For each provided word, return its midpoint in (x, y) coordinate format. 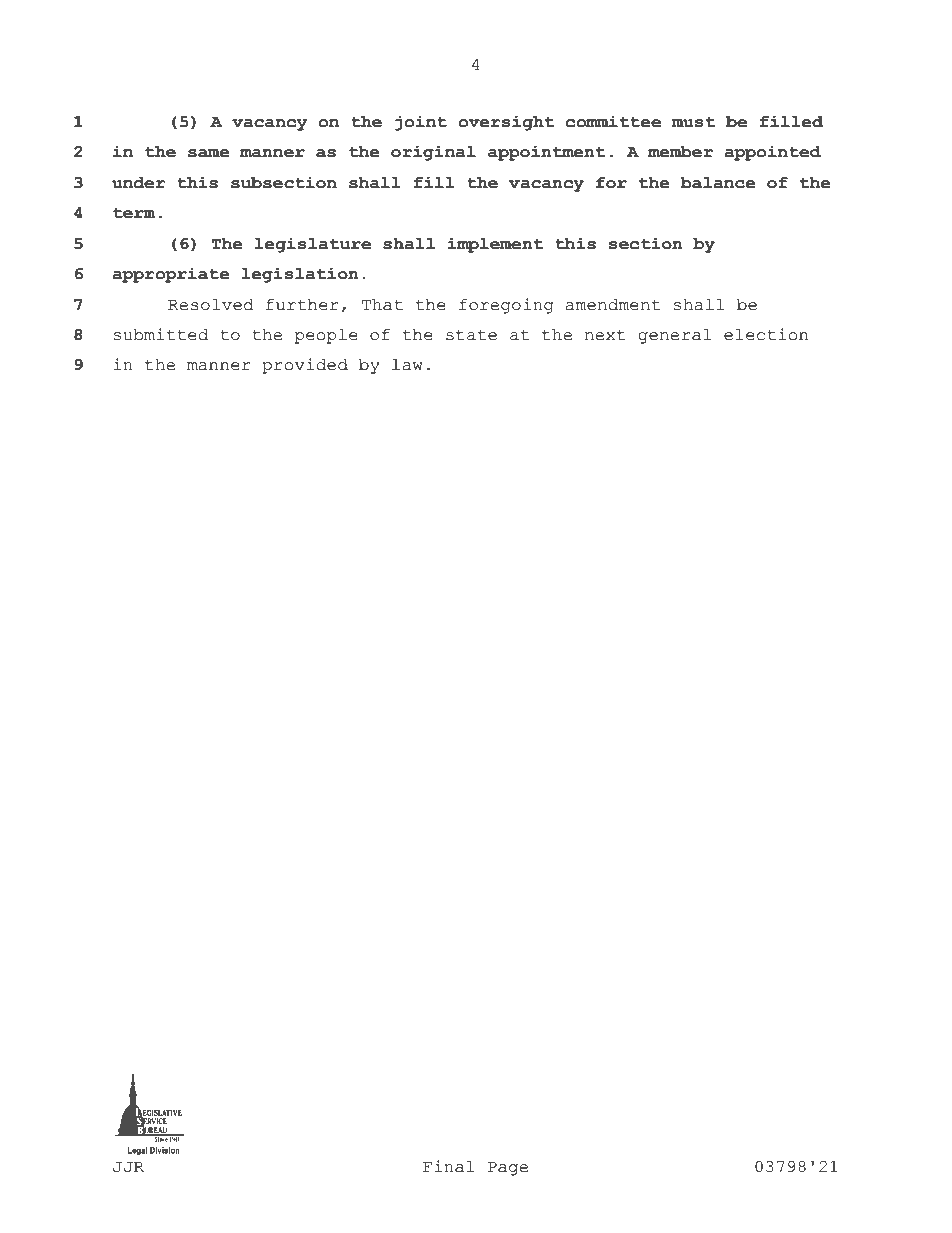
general (674, 336)
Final (448, 1166)
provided (305, 366)
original (433, 153)
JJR (128, 1167)
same (209, 153)
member (680, 152)
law (407, 365)
